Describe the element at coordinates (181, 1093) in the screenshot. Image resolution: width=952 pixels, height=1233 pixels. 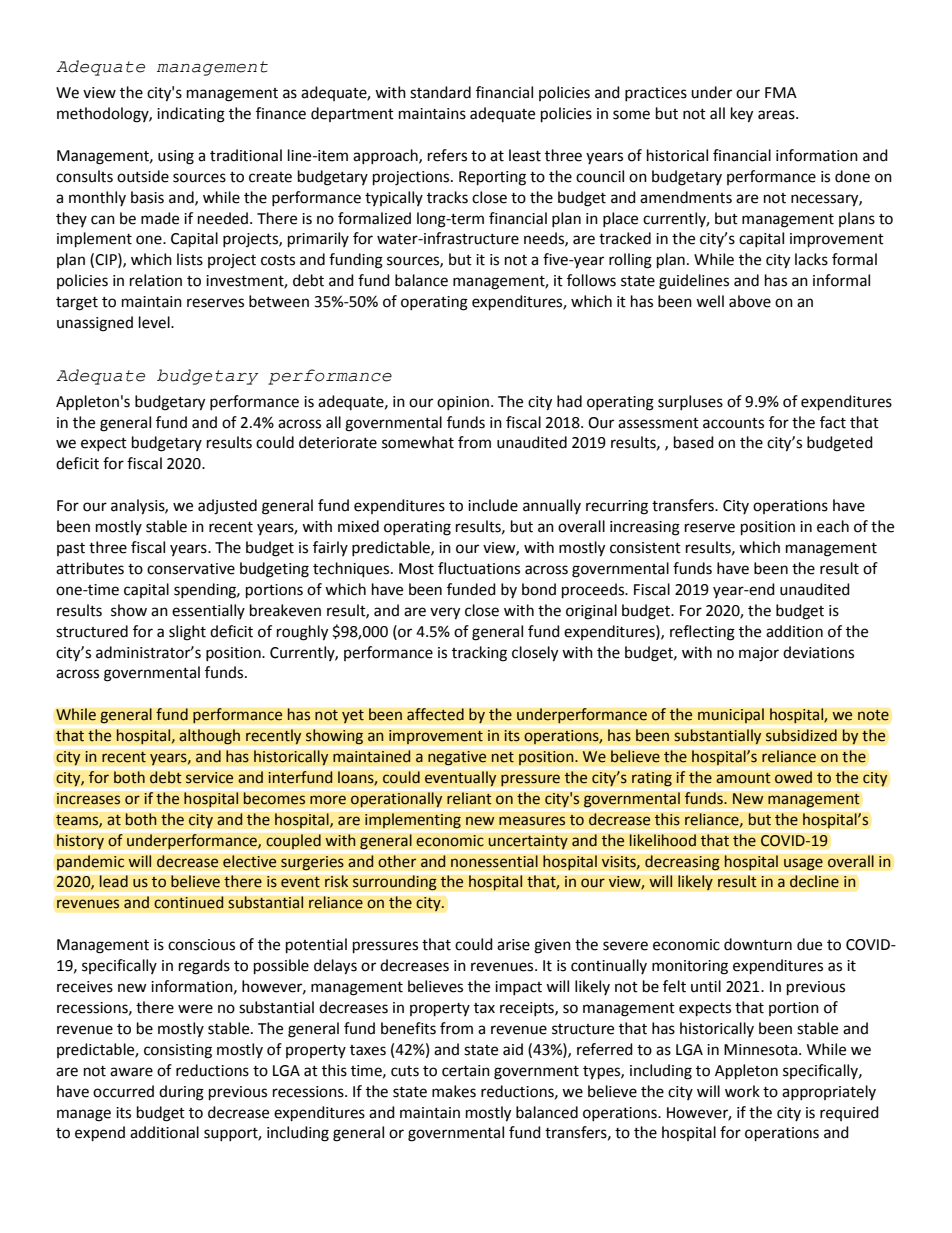
I see `during` at that location.
